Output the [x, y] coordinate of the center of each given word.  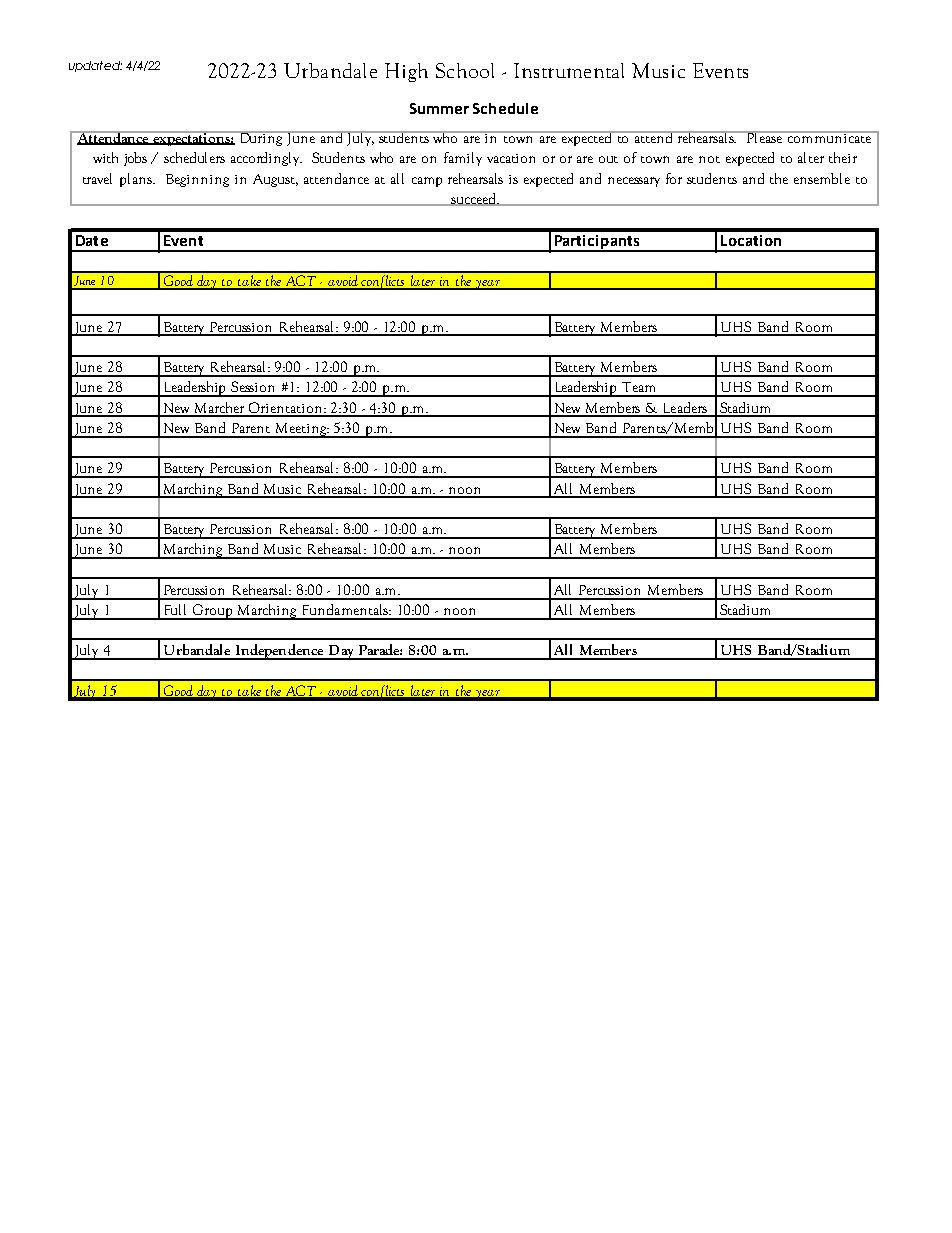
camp [427, 182]
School [465, 70]
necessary [634, 182]
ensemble [822, 178]
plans [137, 180]
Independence [279, 652]
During [262, 138]
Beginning [197, 180]
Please [765, 137]
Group [213, 612]
